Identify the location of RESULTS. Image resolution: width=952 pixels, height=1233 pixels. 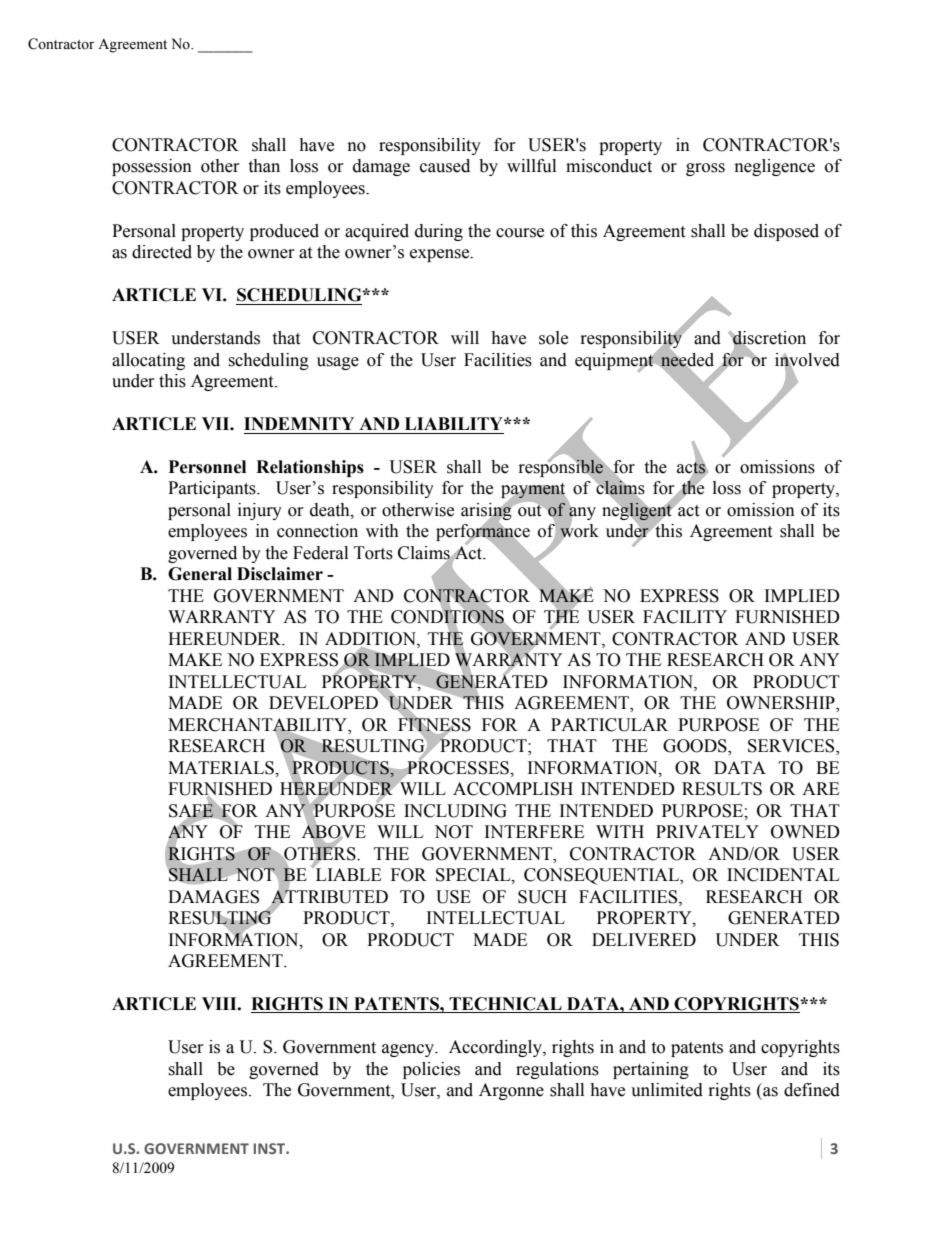
(722, 789).
